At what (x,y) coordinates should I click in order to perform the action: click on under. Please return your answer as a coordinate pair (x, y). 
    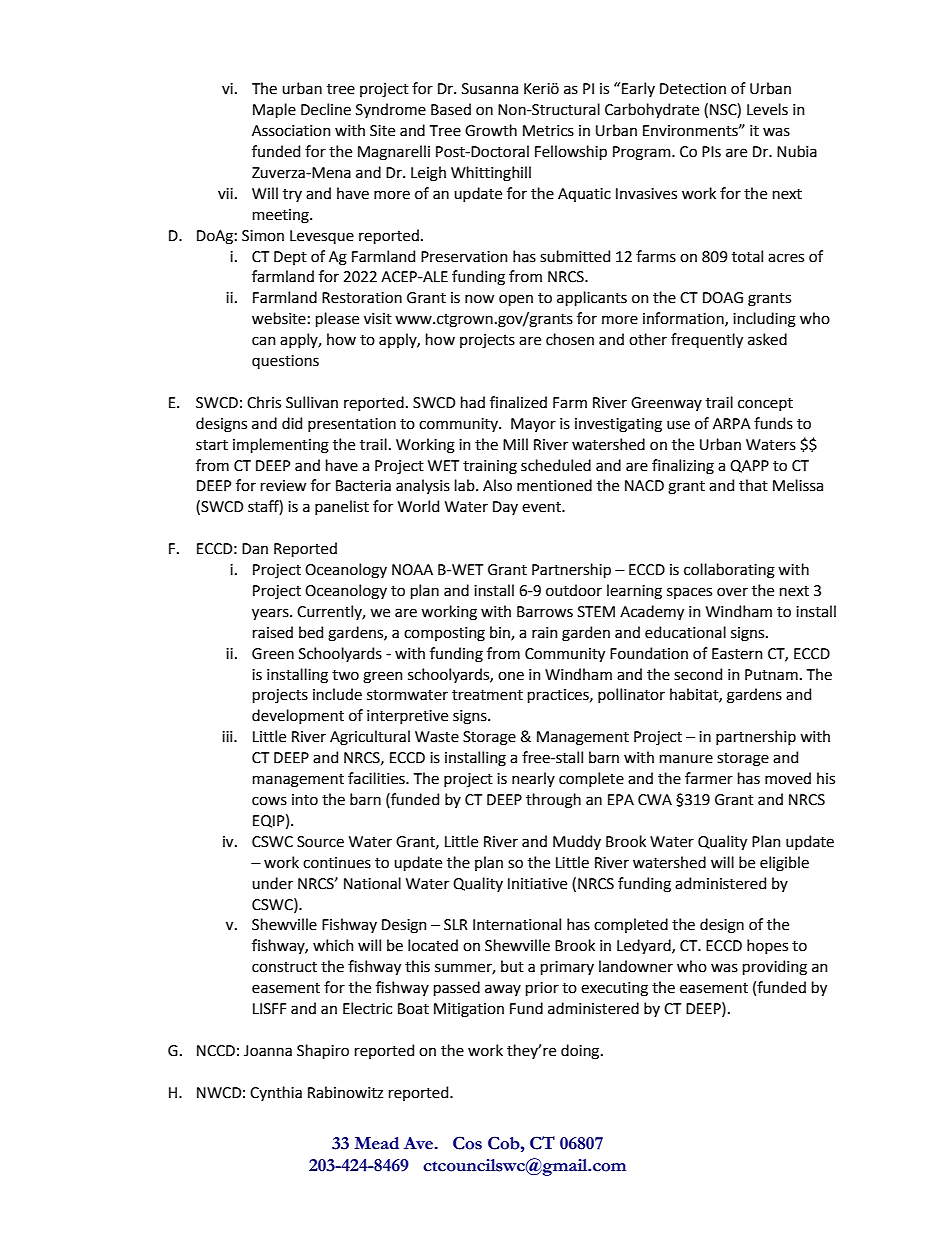
    Looking at the image, I should click on (272, 883).
